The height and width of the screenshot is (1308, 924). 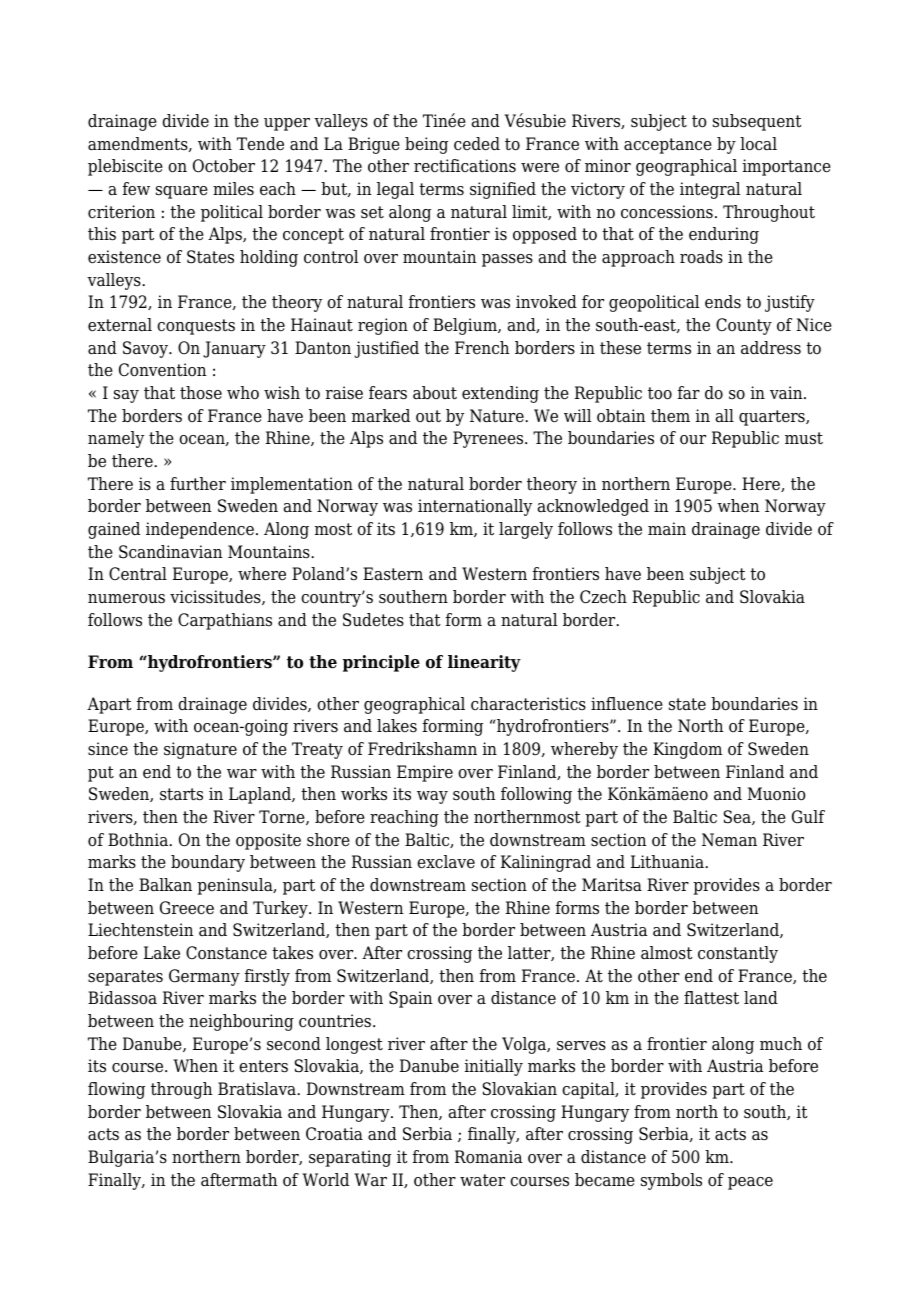 I want to click on peace, so click(x=750, y=1183).
